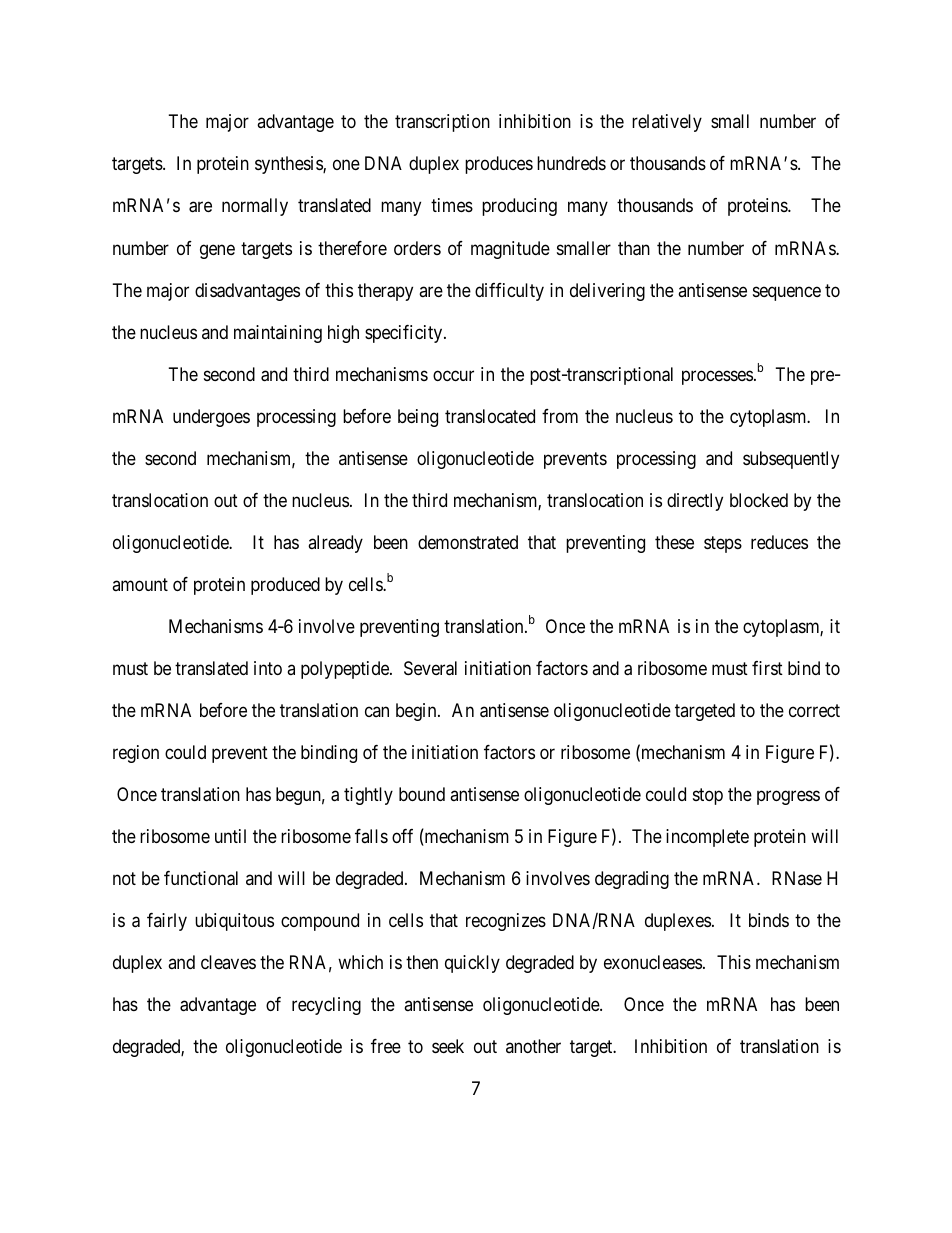 This document has height=1233, width=952. What do you see at coordinates (723, 544) in the document?
I see `steps` at bounding box center [723, 544].
